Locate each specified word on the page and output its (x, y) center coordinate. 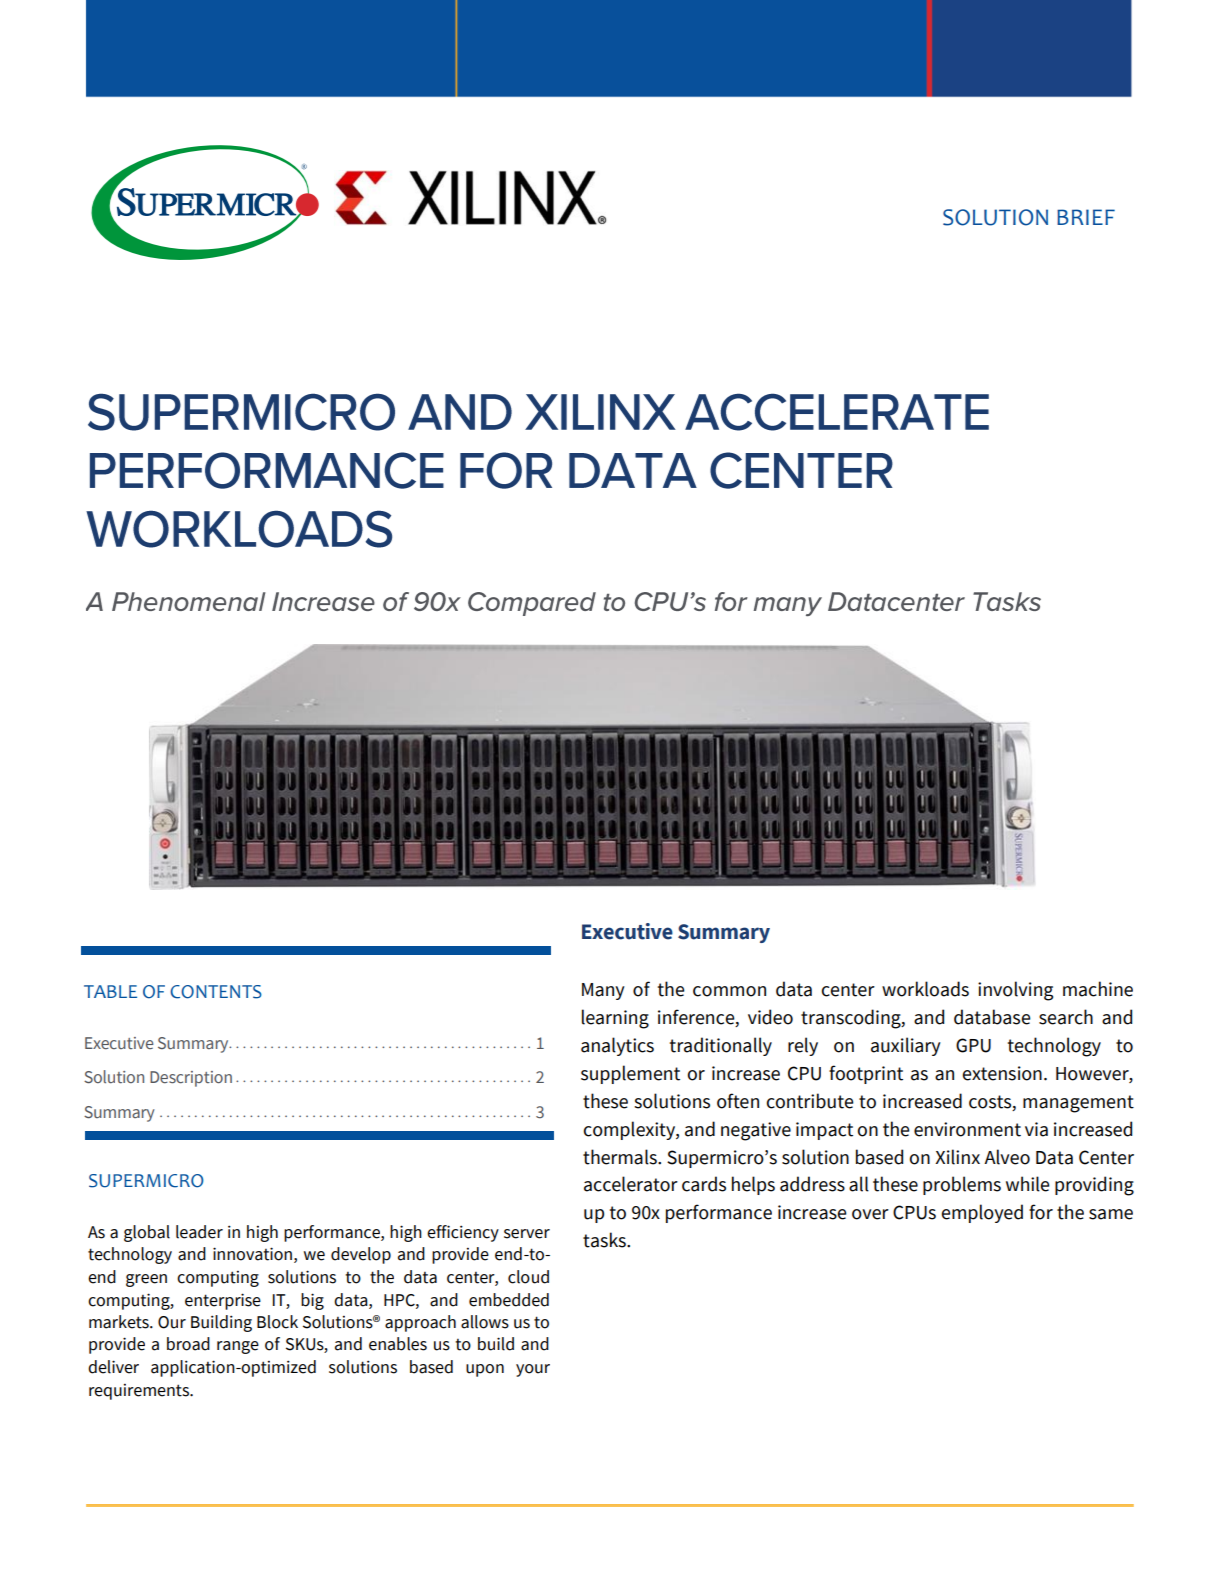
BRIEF (1086, 217)
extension (1002, 1073)
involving (1015, 991)
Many (603, 991)
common (729, 991)
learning (615, 1019)
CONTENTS (216, 992)
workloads (925, 989)
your (533, 1370)
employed (982, 1213)
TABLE (110, 991)
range (238, 1347)
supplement (630, 1074)
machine (1098, 989)
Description (191, 1079)
